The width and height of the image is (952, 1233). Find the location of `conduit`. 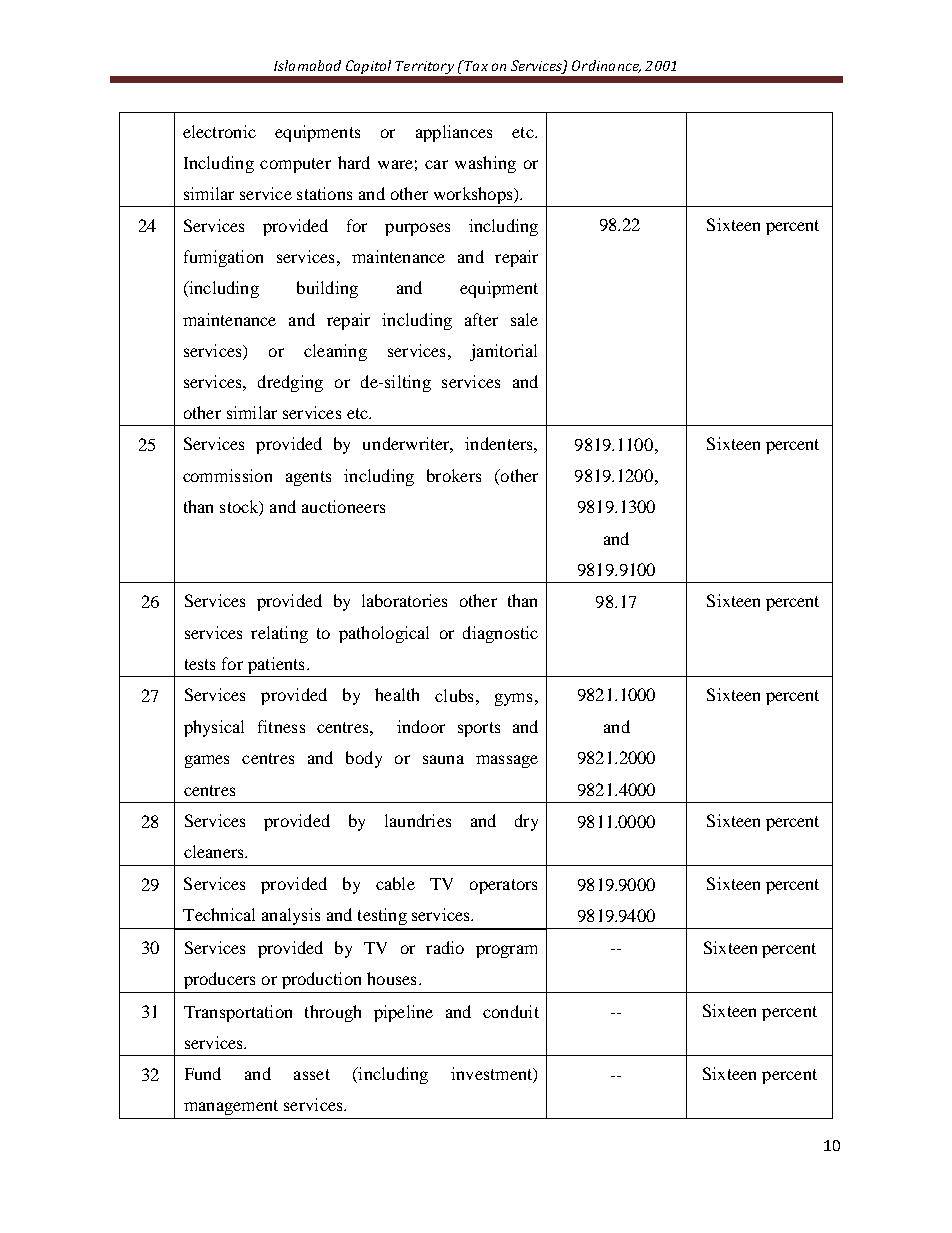

conduit is located at coordinates (511, 1011).
